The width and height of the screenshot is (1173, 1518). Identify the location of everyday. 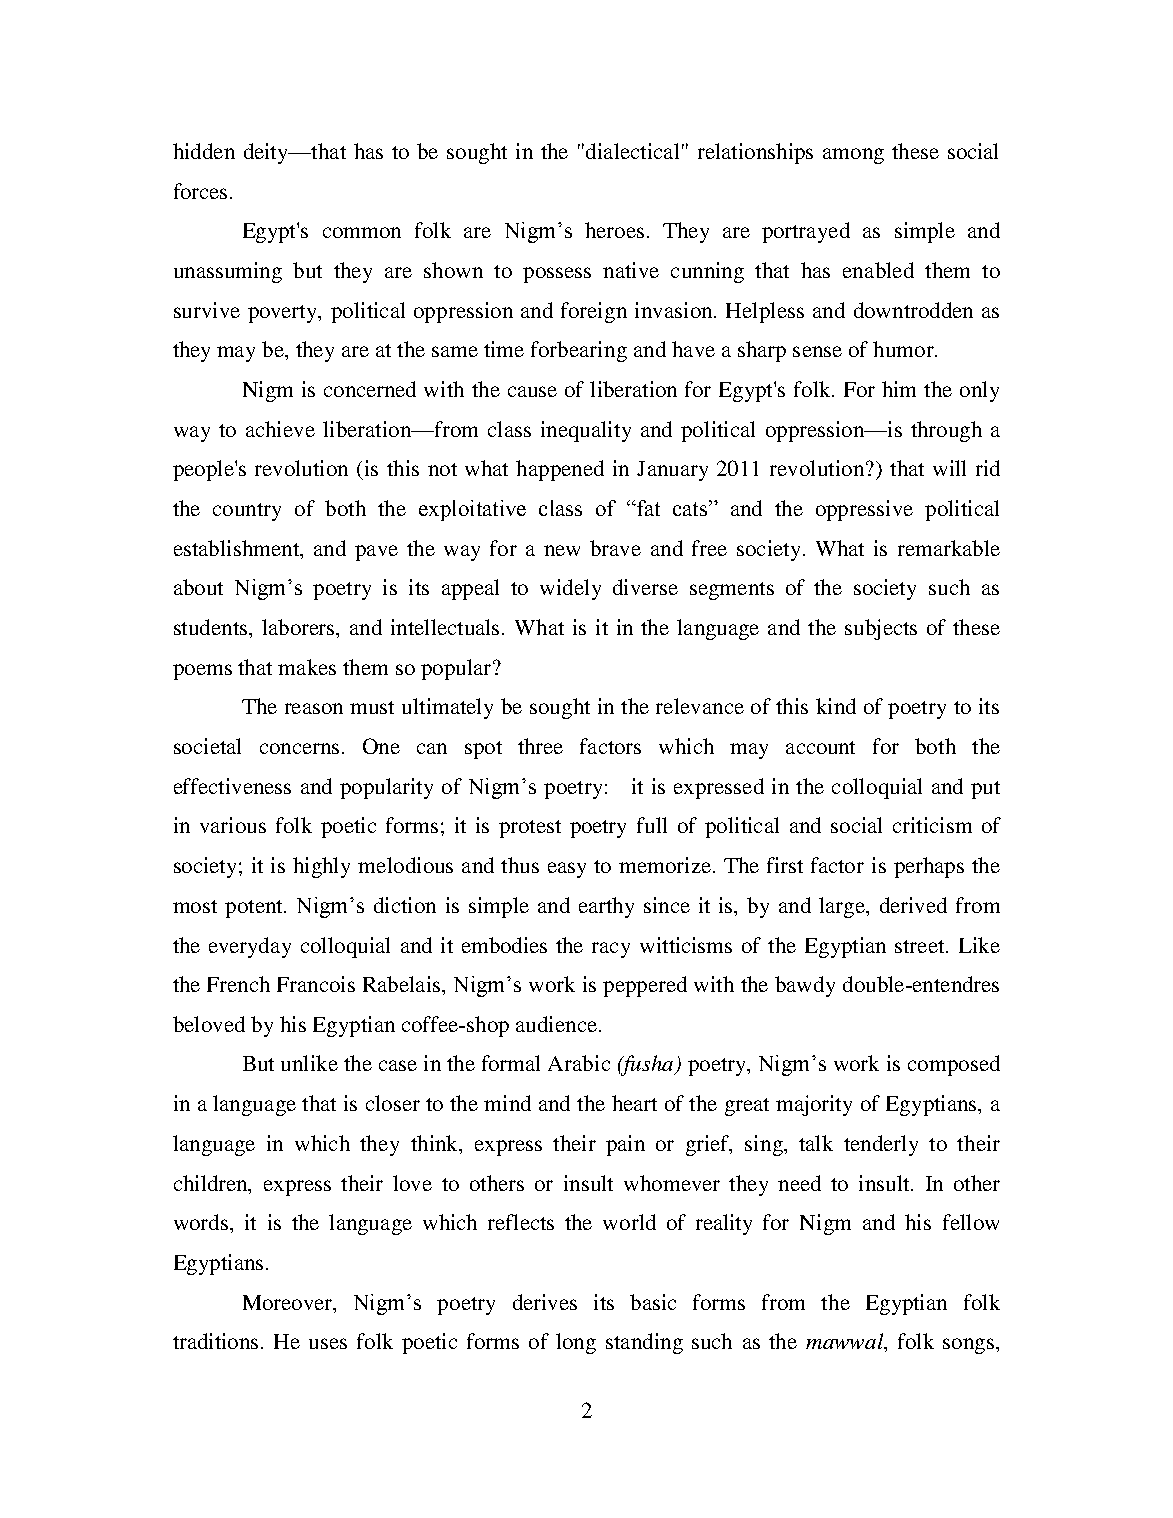
(250, 947).
